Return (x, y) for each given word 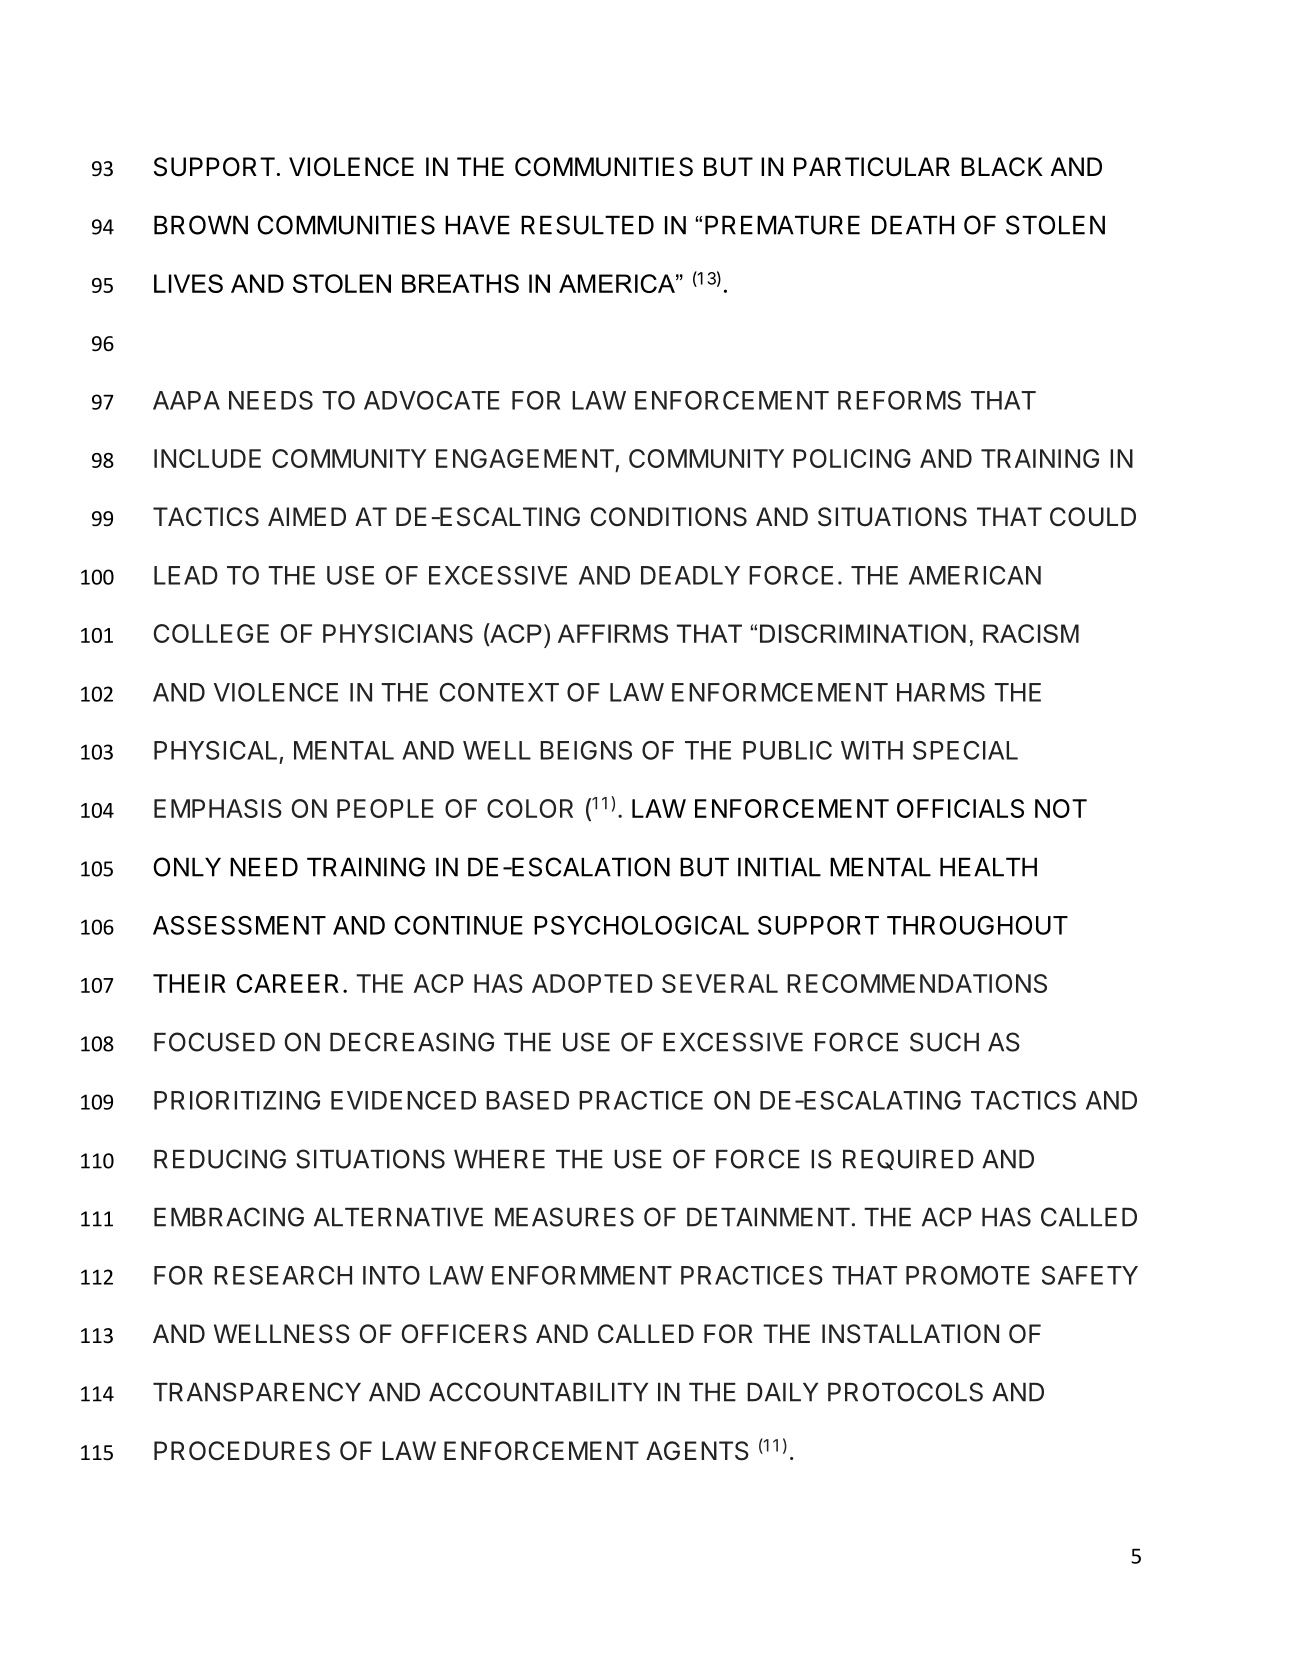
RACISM (1031, 633)
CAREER (287, 983)
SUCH (944, 1042)
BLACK (1002, 167)
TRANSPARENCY (257, 1392)
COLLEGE (211, 633)
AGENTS (697, 1451)
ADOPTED (592, 983)
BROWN (201, 225)
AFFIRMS (613, 633)
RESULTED (587, 225)
